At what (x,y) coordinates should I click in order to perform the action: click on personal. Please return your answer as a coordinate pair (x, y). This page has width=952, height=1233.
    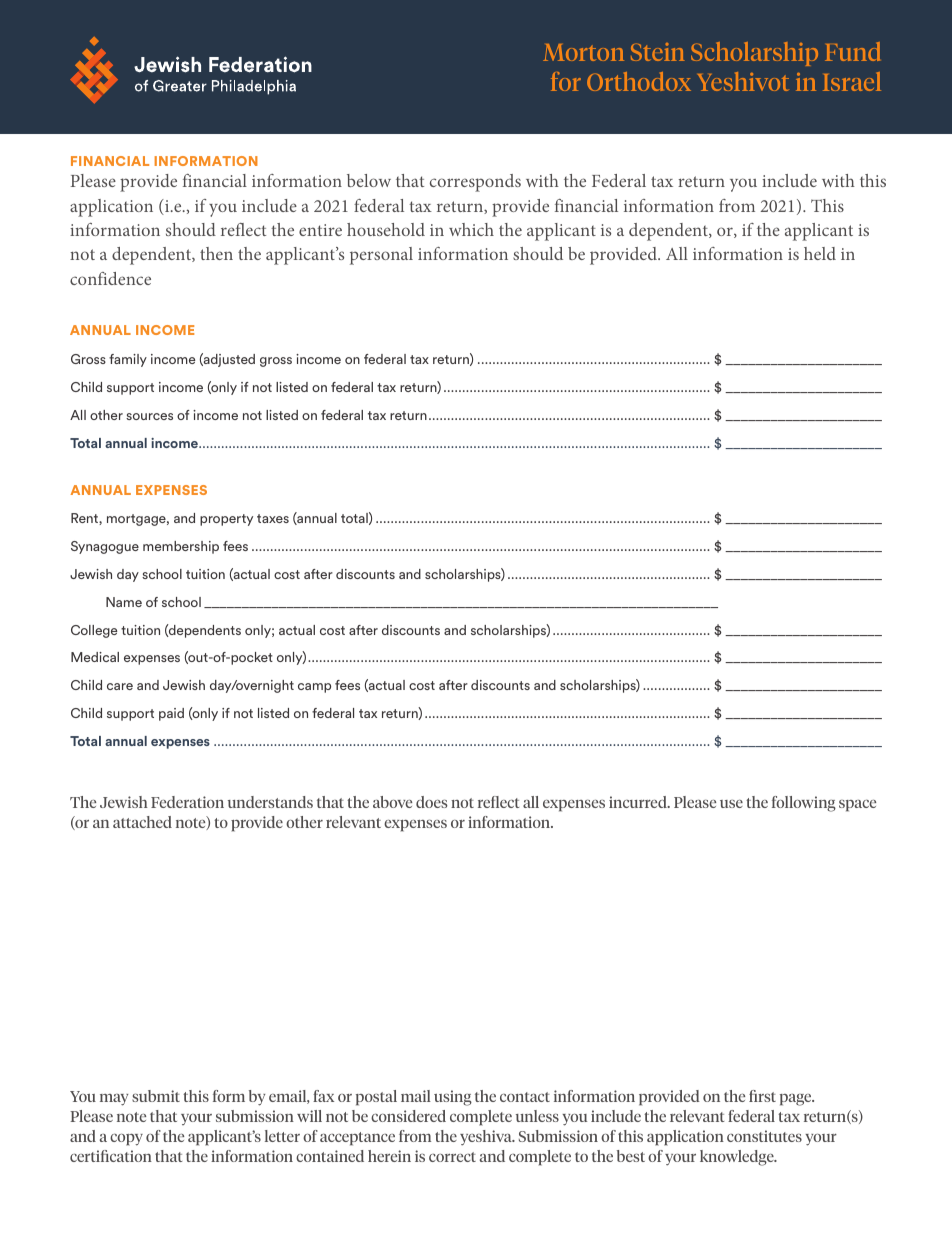
    Looking at the image, I should click on (381, 256).
